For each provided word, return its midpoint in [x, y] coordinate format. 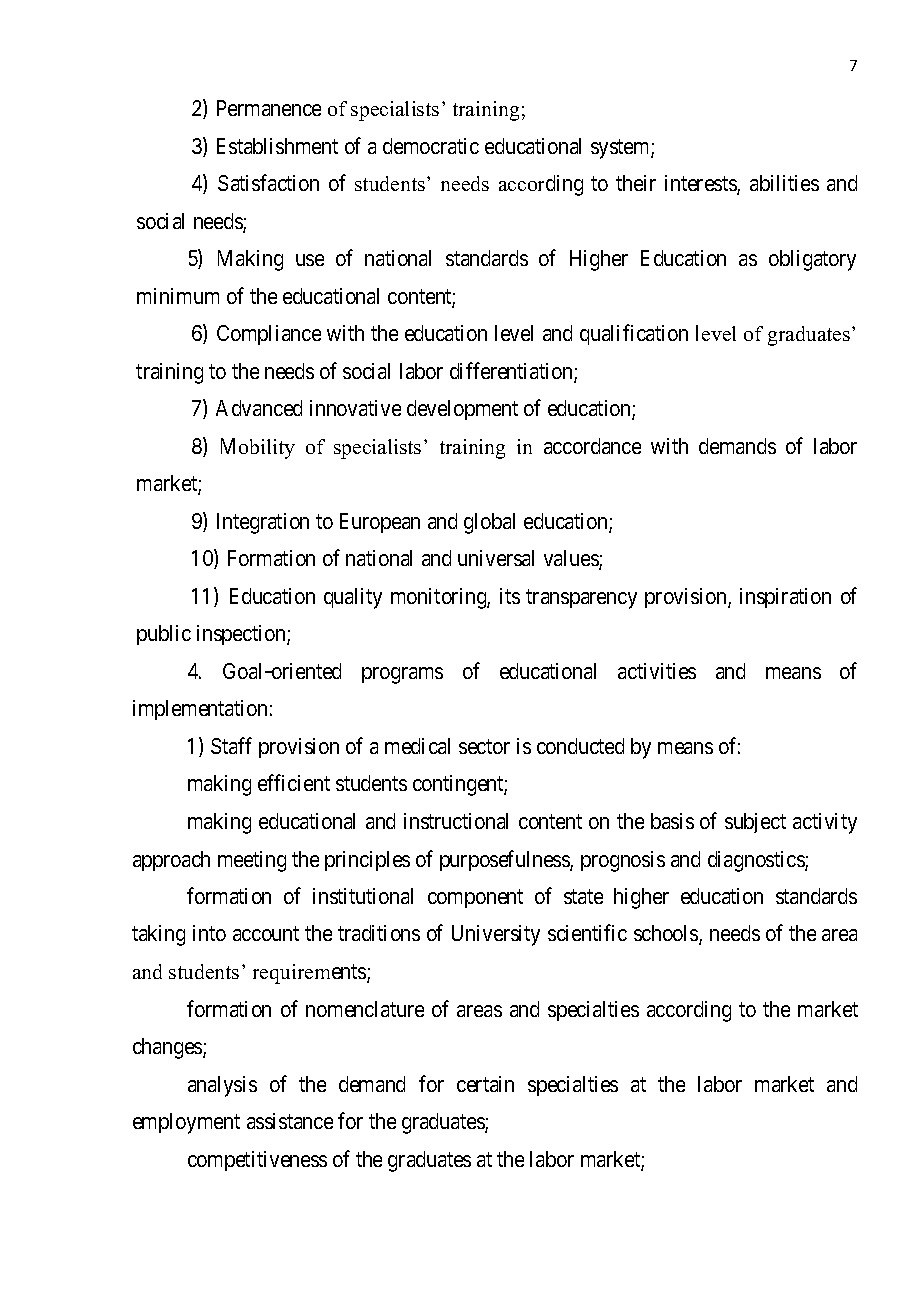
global [489, 523]
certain [485, 1084]
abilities [784, 183]
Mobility [258, 448]
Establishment [277, 146]
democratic [431, 146]
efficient [294, 783]
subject [755, 823]
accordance [592, 446]
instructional [456, 821]
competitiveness [257, 1161]
